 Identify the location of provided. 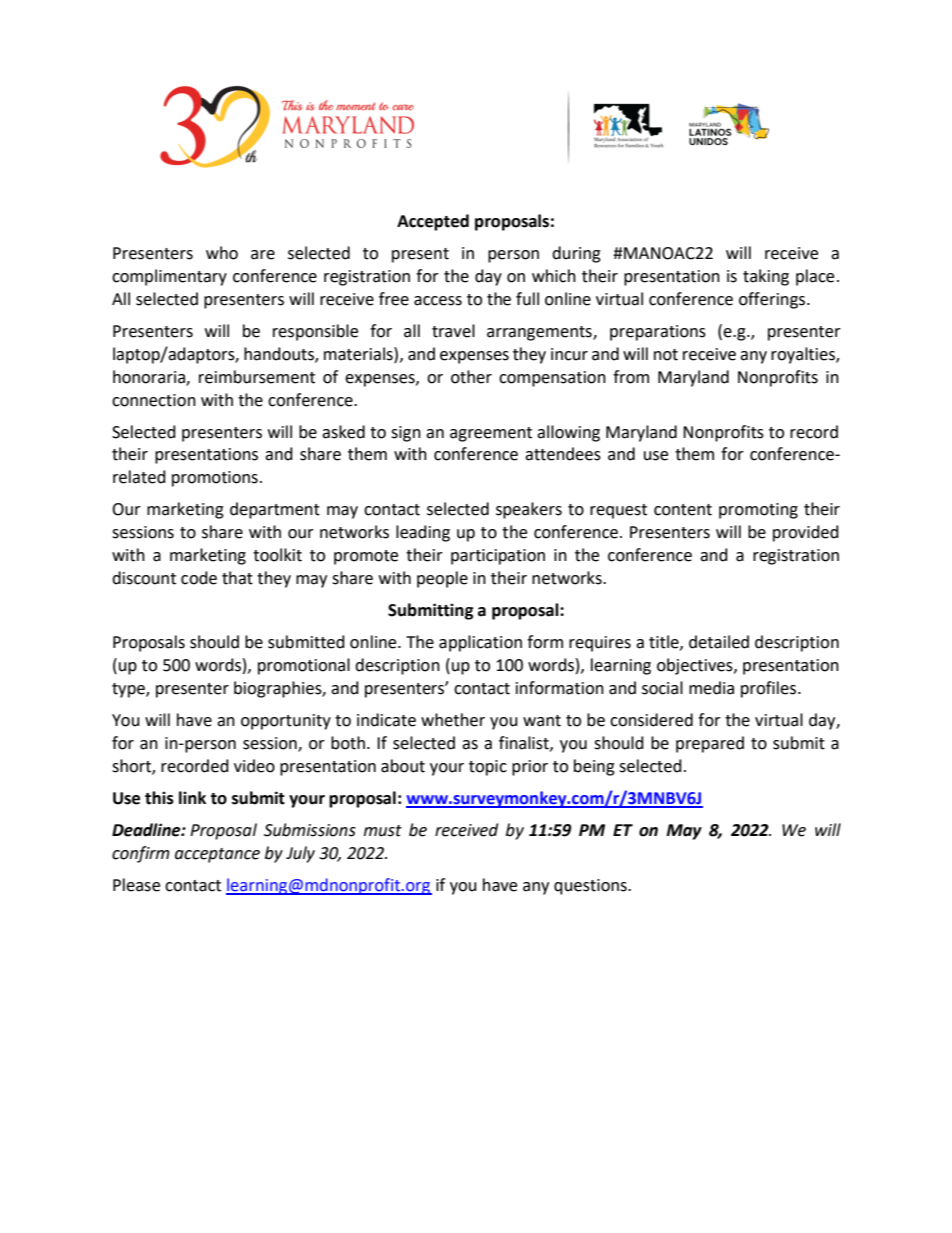
(806, 533).
